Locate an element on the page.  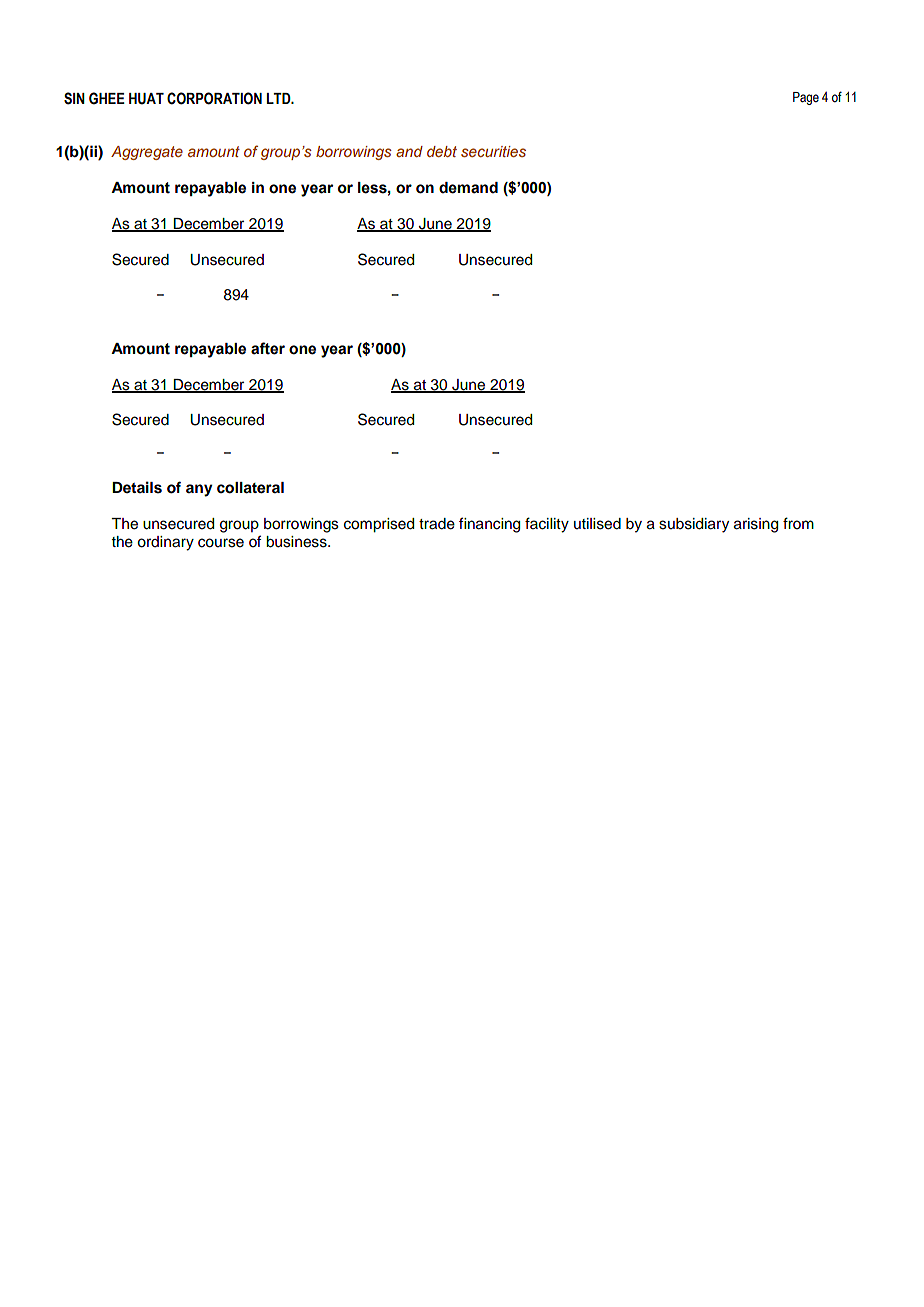
CORPORATION is located at coordinates (214, 98).
